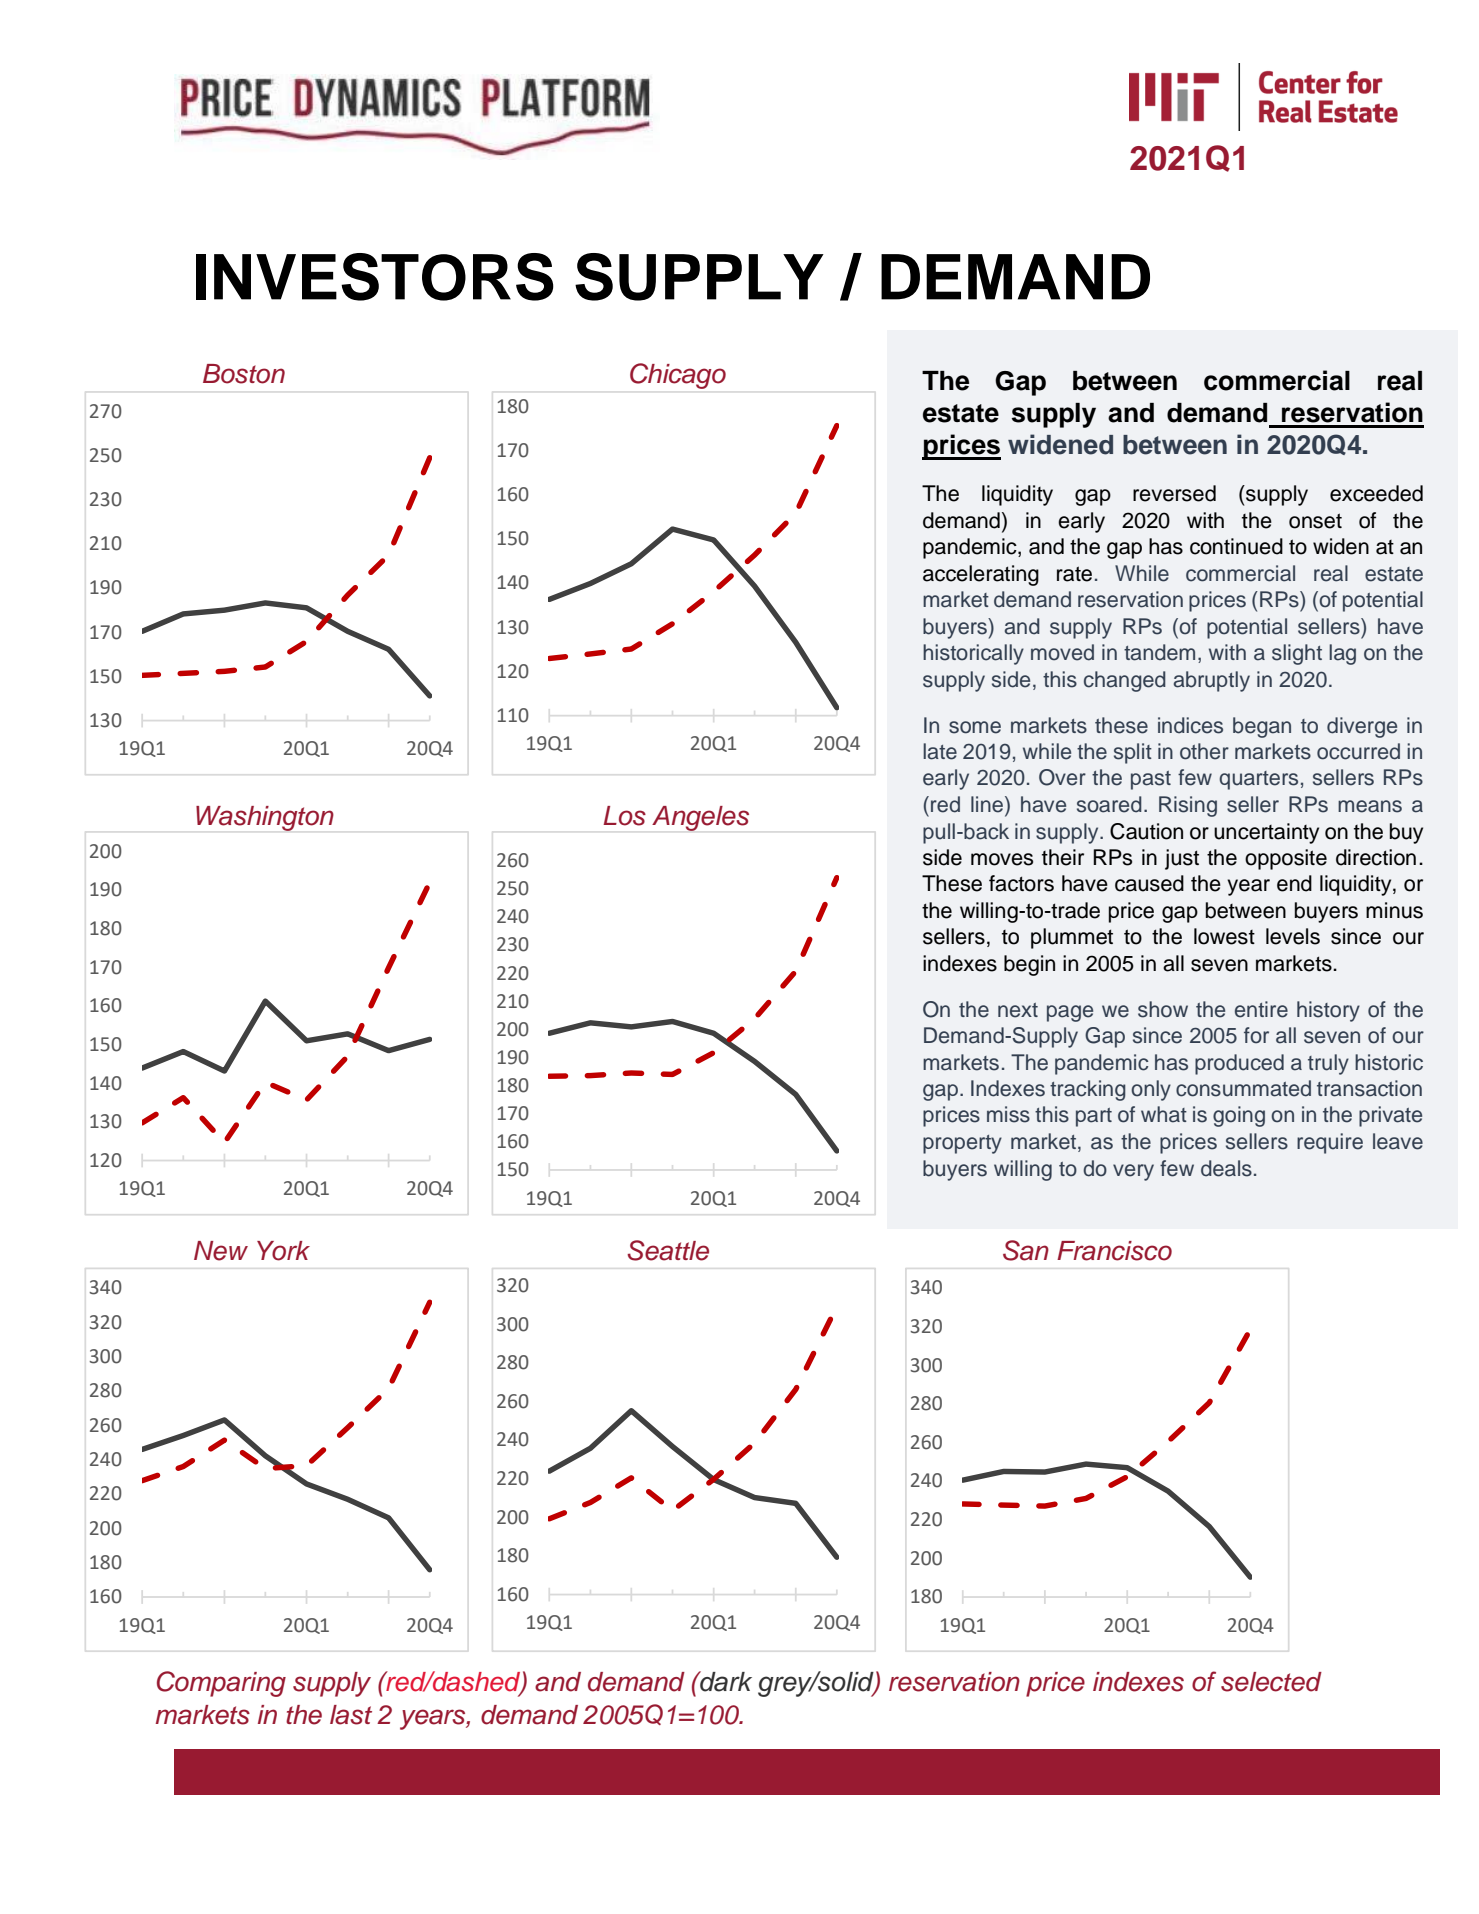 The width and height of the screenshot is (1479, 1914). I want to click on Seattle, so click(668, 1250).
